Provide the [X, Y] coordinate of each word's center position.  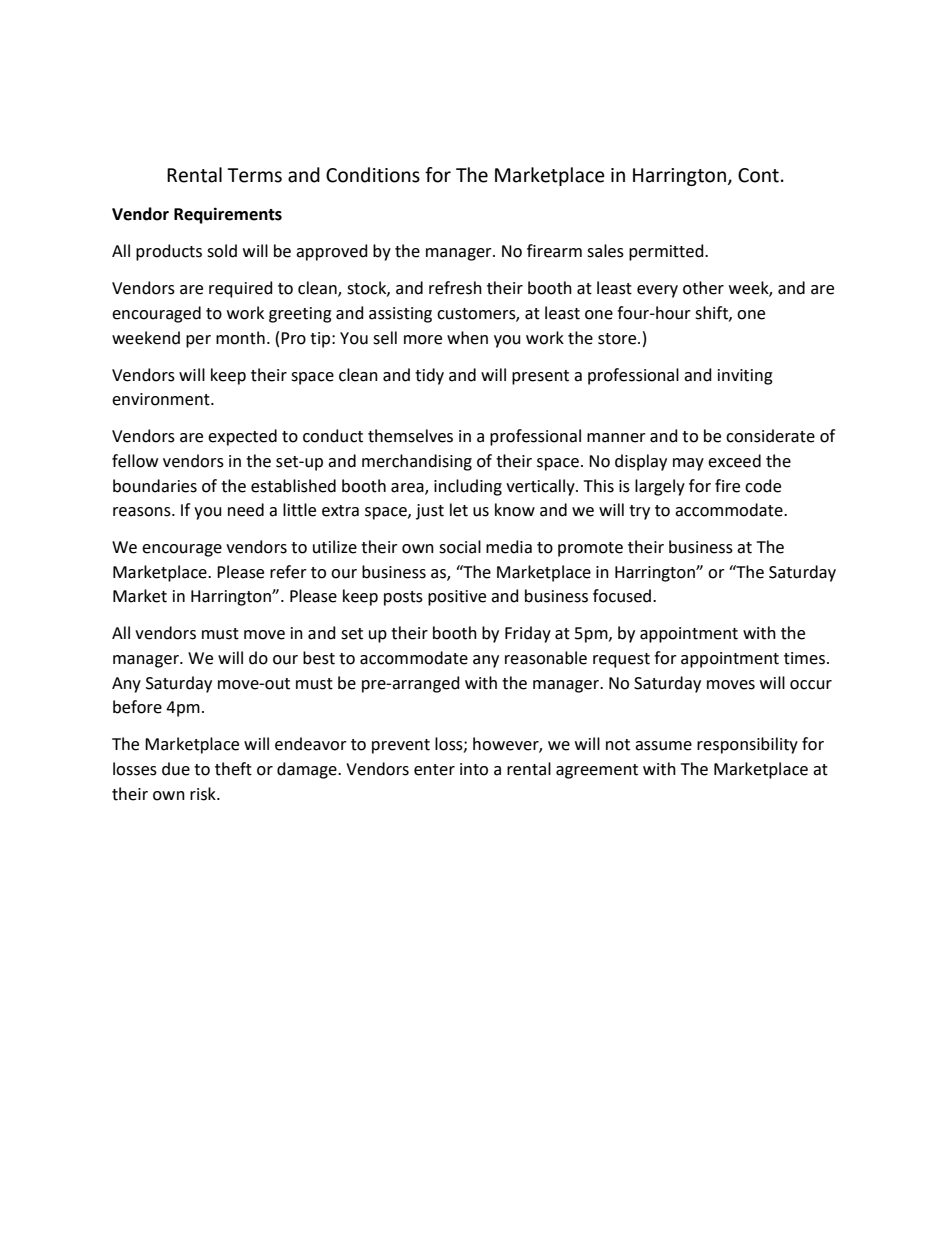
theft [233, 769]
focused [623, 596]
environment [162, 399]
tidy [429, 376]
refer [288, 572]
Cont [758, 175]
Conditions [373, 175]
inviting [745, 377]
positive [457, 598]
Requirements [228, 215]
